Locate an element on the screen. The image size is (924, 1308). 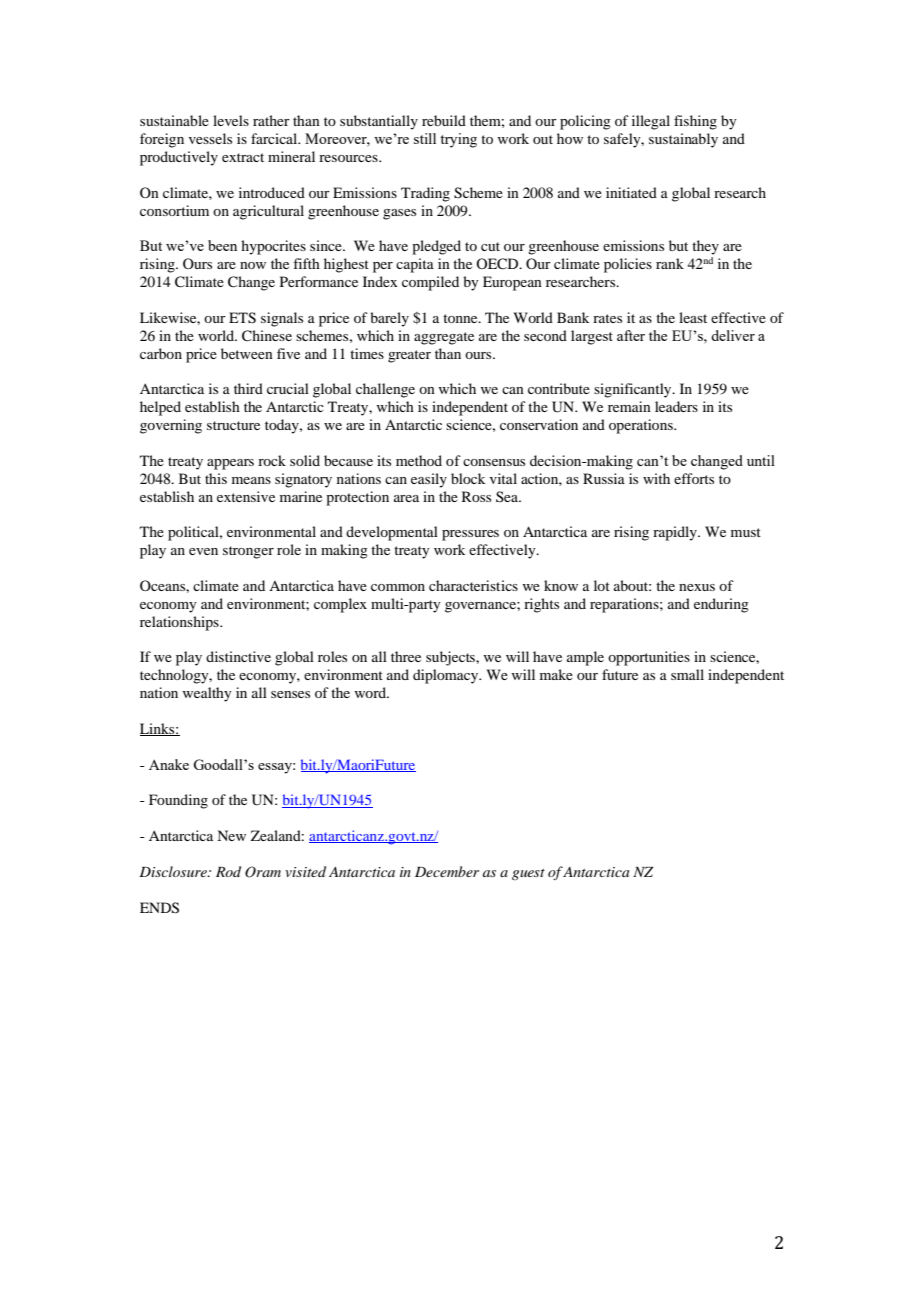
Ross is located at coordinates (476, 496).
